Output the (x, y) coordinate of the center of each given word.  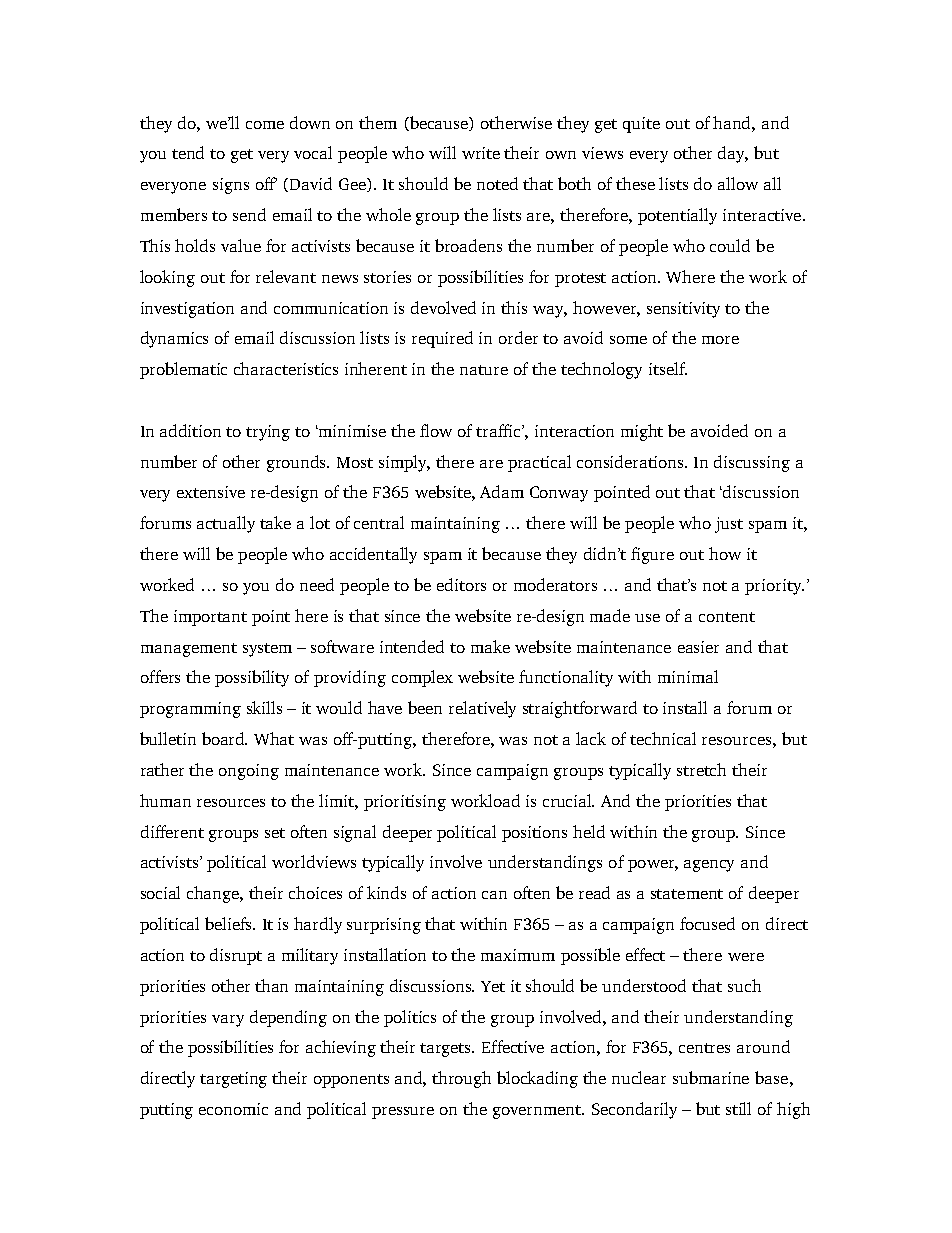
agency (709, 866)
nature (484, 370)
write (481, 153)
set (275, 833)
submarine (711, 1077)
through (461, 1079)
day (733, 154)
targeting (233, 1080)
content (727, 617)
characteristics (286, 368)
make (490, 646)
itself (668, 368)
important (210, 618)
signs (231, 186)
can (494, 895)
